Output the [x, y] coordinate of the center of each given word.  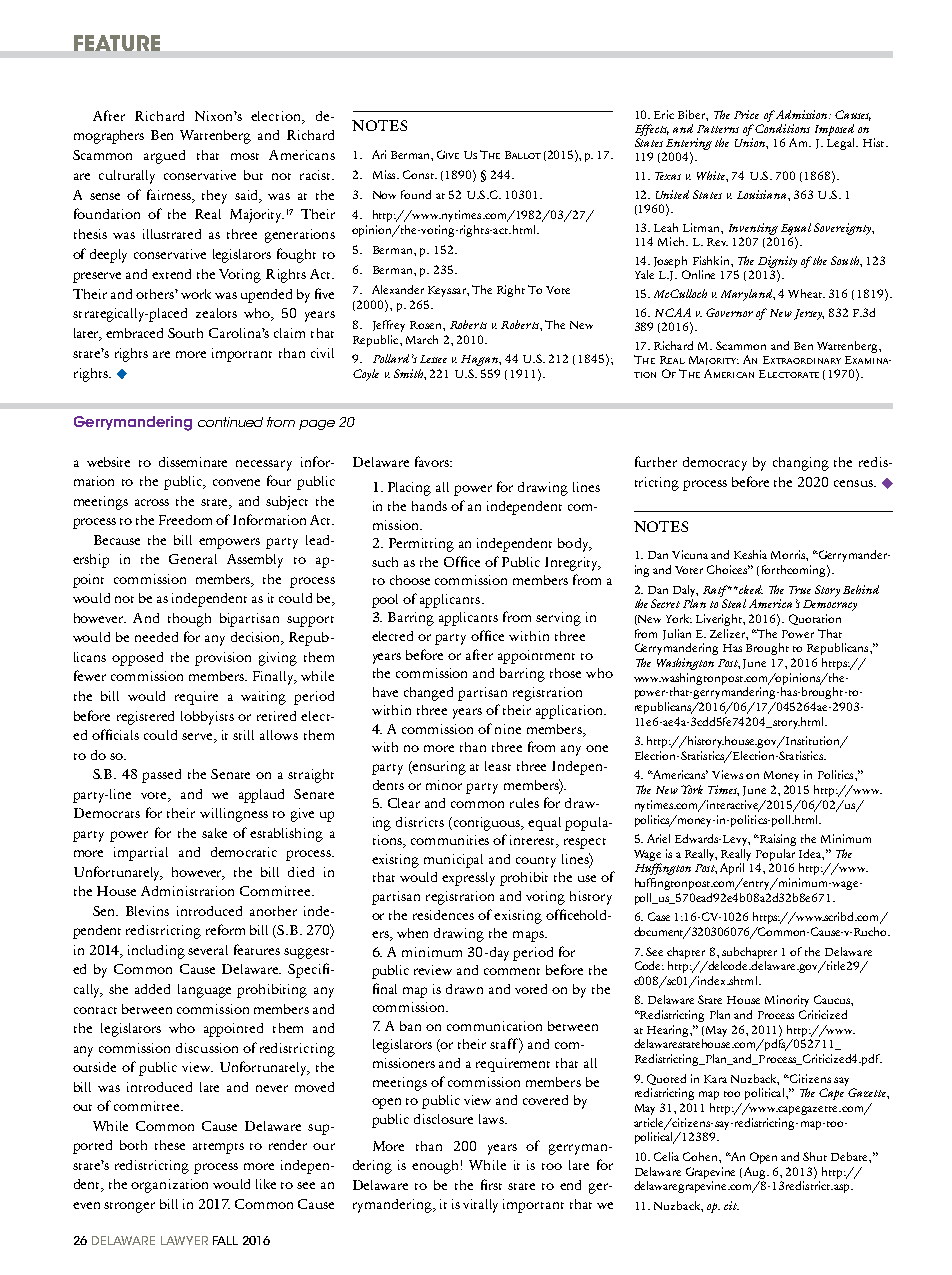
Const [419, 174]
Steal [734, 603]
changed [428, 694]
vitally [480, 1206]
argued [164, 157]
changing [801, 464]
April [732, 869]
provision [223, 659]
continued [230, 422]
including [156, 952]
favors [433, 461]
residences [443, 915]
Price [746, 114]
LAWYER [184, 1240]
